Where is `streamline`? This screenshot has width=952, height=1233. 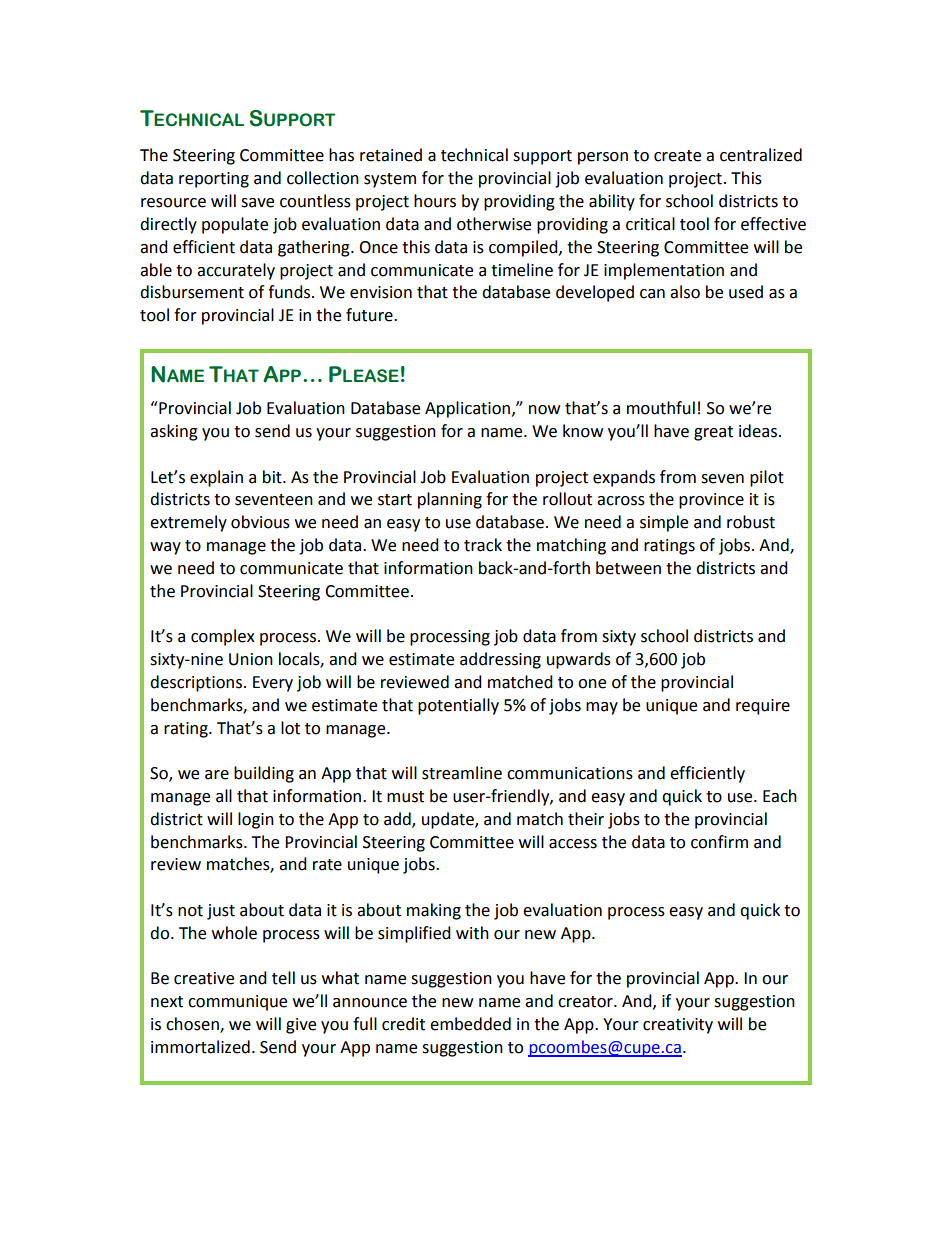
streamline is located at coordinates (462, 773).
